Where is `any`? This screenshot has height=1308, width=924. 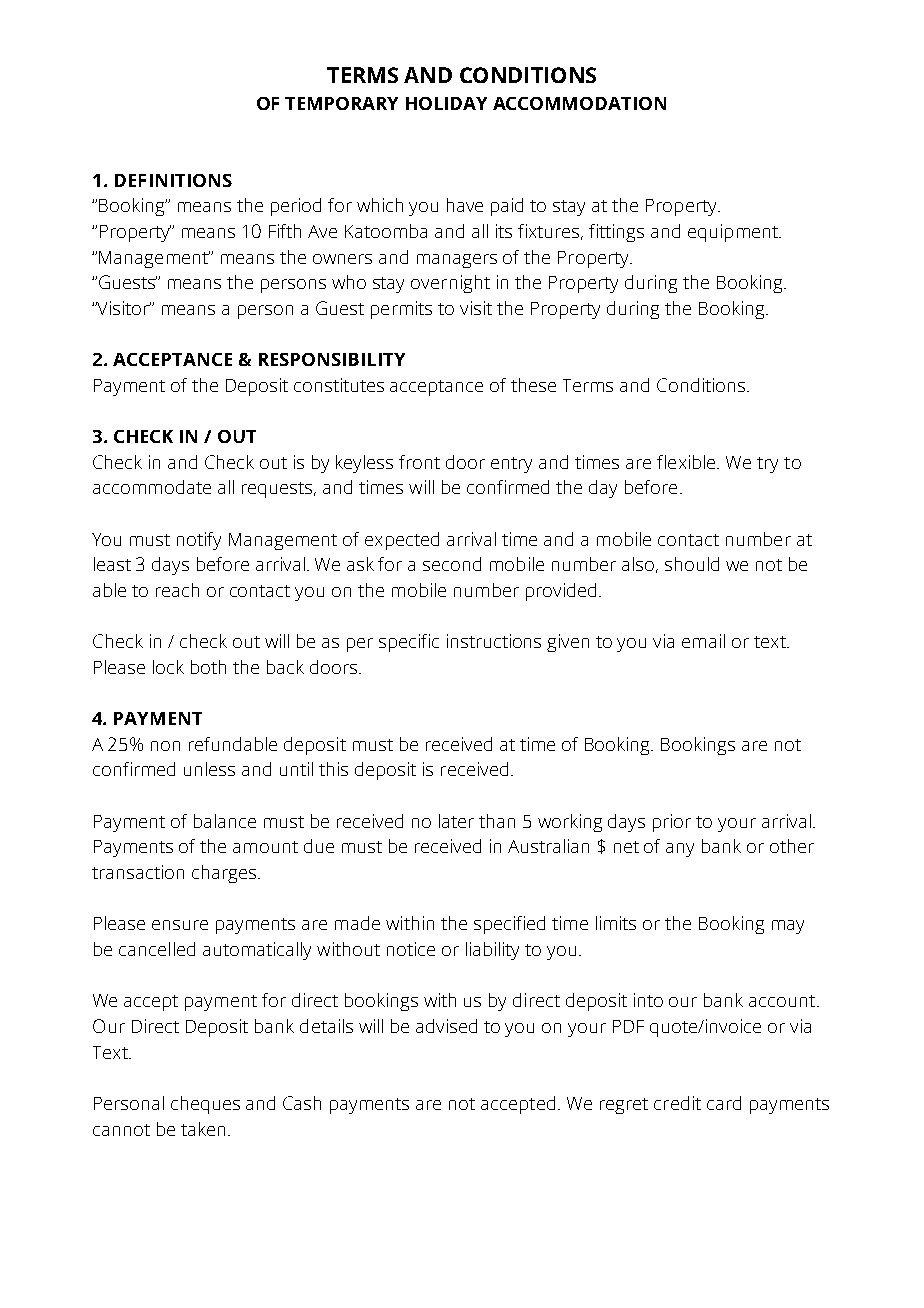
any is located at coordinates (680, 850).
